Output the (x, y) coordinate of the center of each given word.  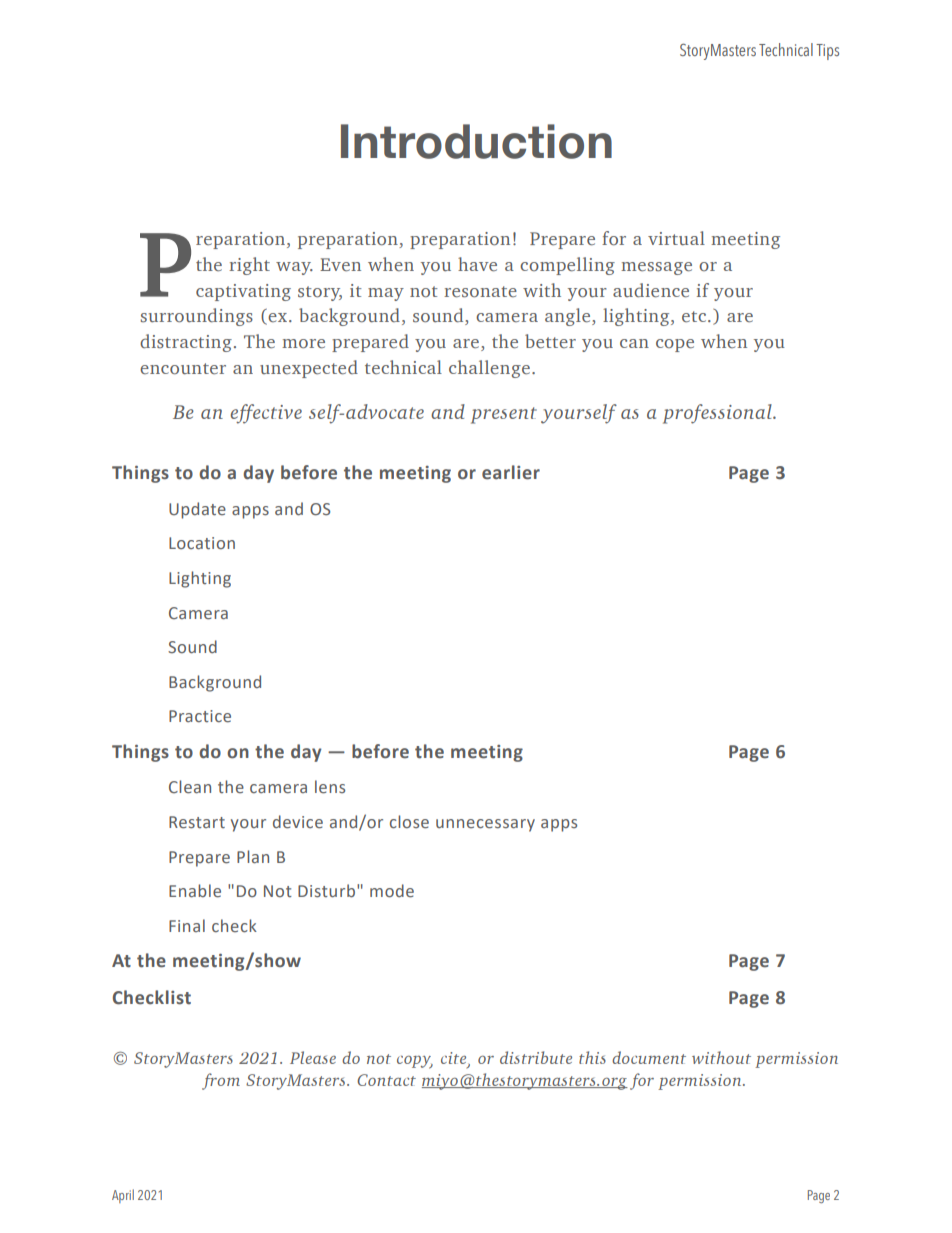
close (409, 822)
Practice (200, 716)
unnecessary (485, 825)
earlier (511, 472)
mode (392, 891)
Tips (827, 52)
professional (718, 414)
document (649, 1057)
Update (197, 510)
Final (187, 925)
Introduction (476, 141)
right (249, 266)
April (123, 1196)
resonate (480, 292)
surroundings (197, 317)
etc (694, 316)
